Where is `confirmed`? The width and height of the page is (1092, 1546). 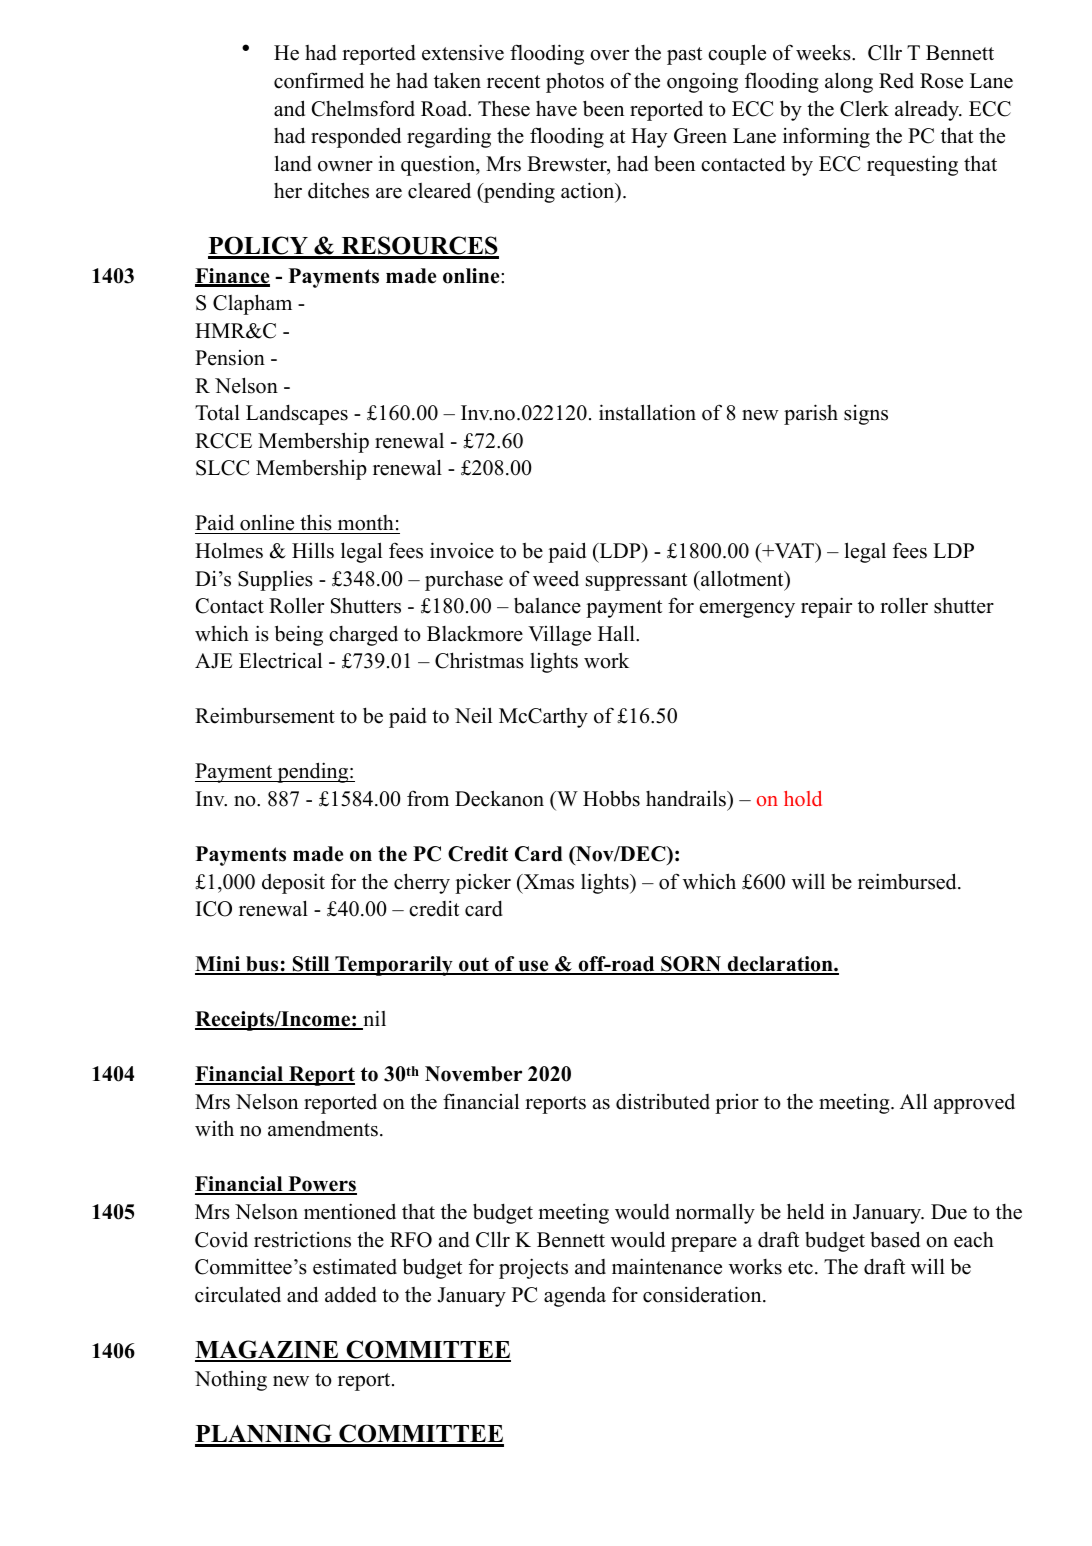 confirmed is located at coordinates (319, 80).
